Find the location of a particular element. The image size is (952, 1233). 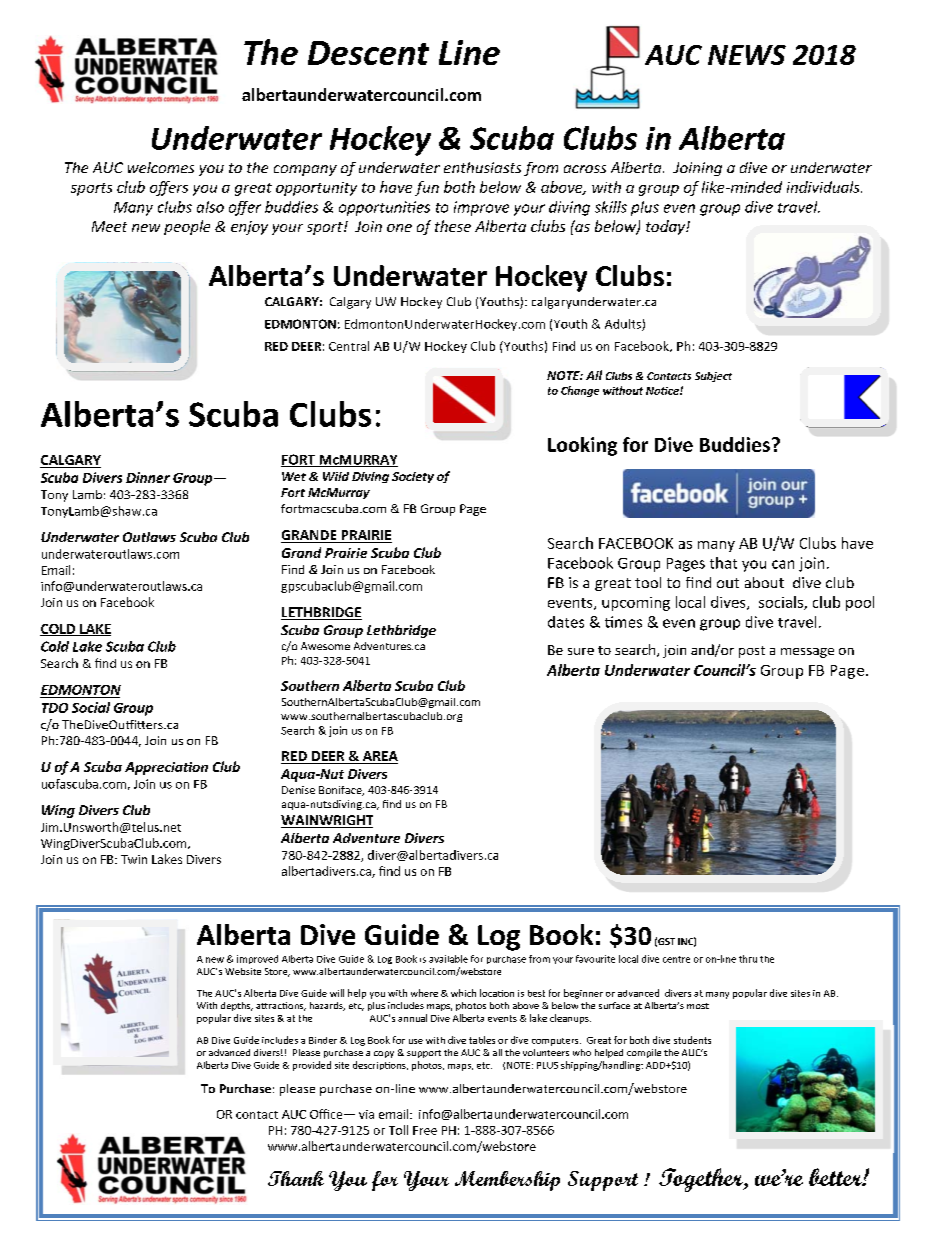

about is located at coordinates (764, 582).
